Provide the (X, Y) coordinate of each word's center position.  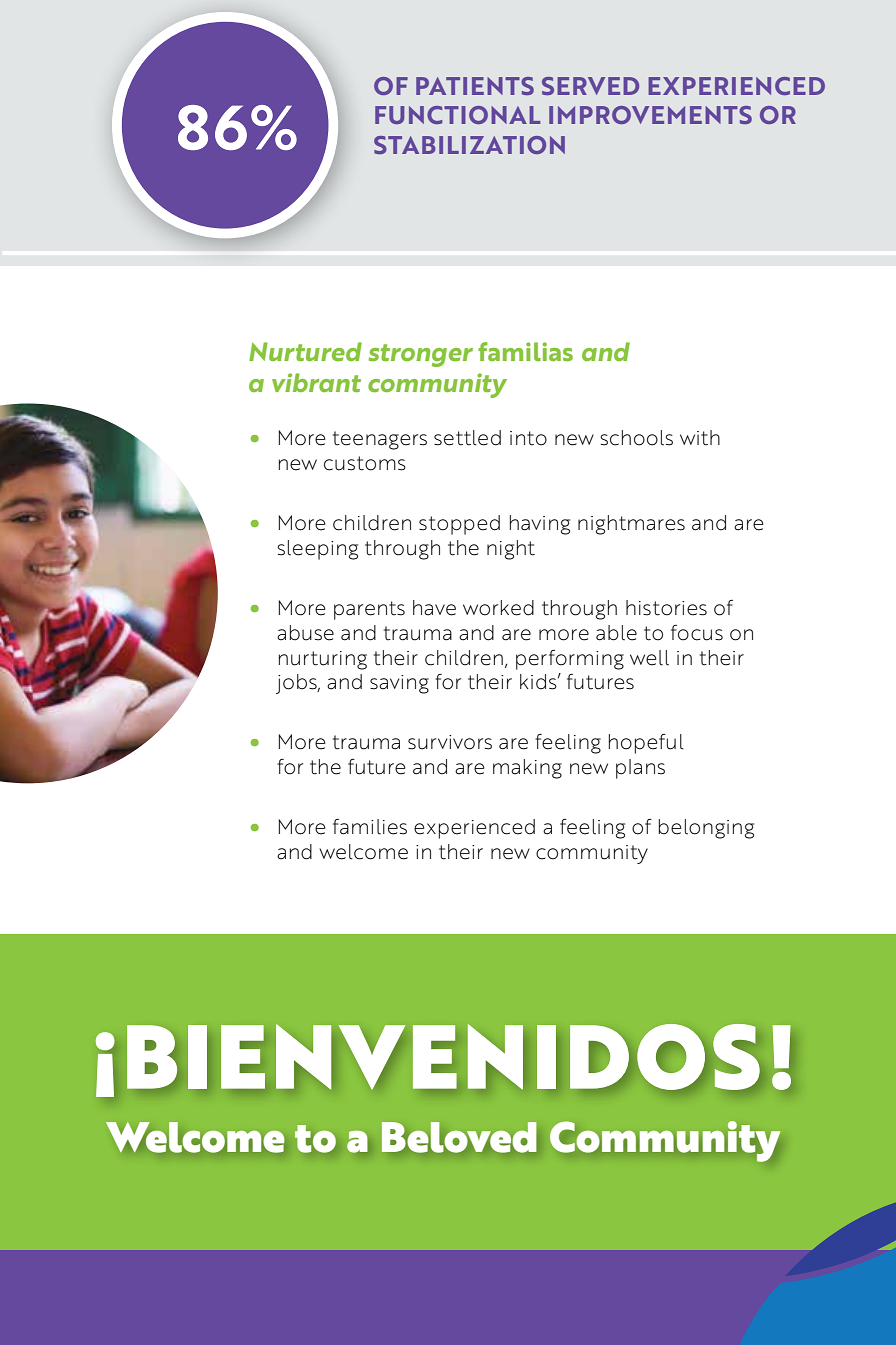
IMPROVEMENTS (650, 115)
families (370, 827)
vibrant (316, 382)
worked (498, 608)
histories (666, 608)
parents (369, 610)
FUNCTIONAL (457, 115)
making (527, 769)
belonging (706, 829)
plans (640, 769)
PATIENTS (475, 86)
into (528, 438)
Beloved (459, 1137)
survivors (450, 742)
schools (636, 438)
